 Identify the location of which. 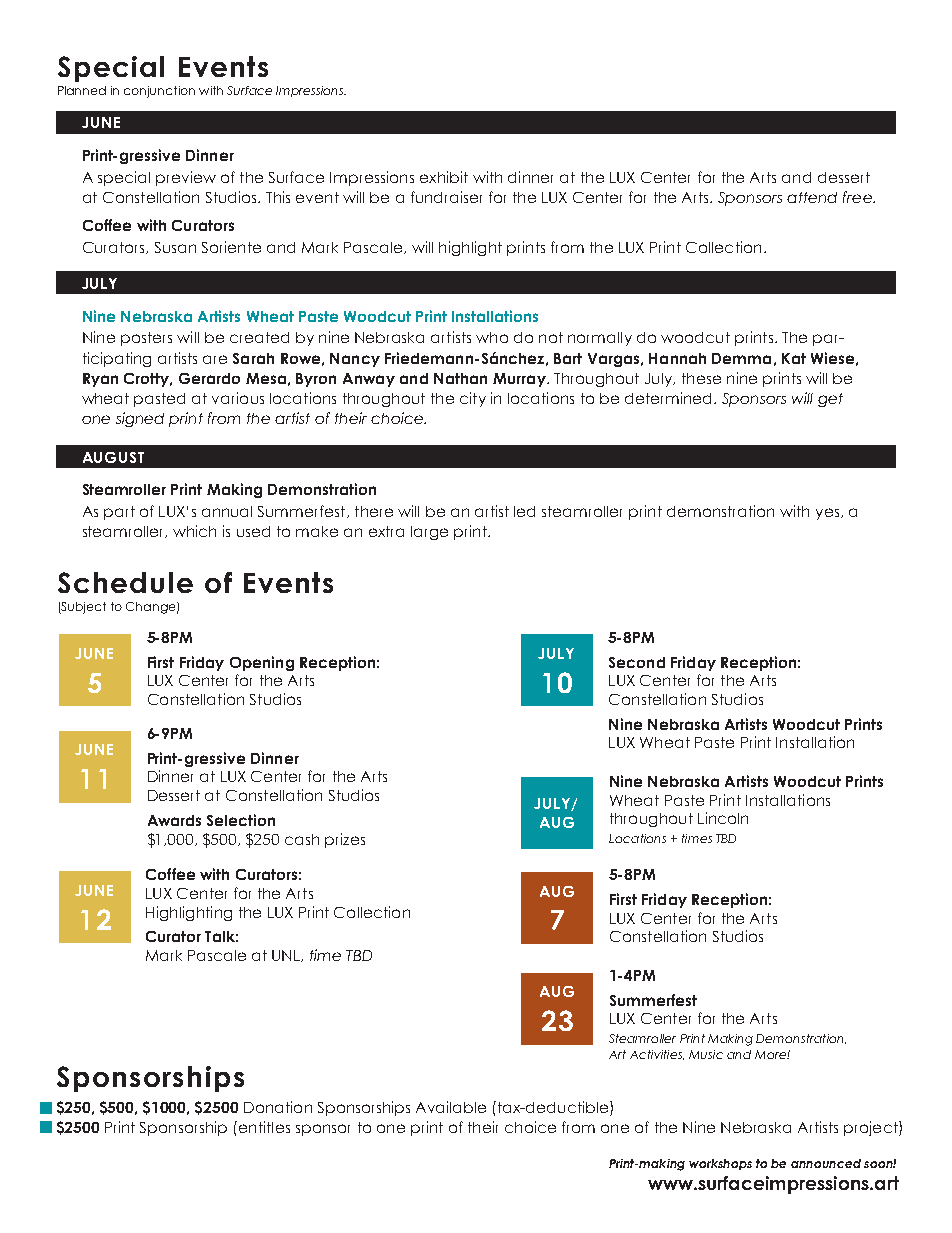
(194, 531).
